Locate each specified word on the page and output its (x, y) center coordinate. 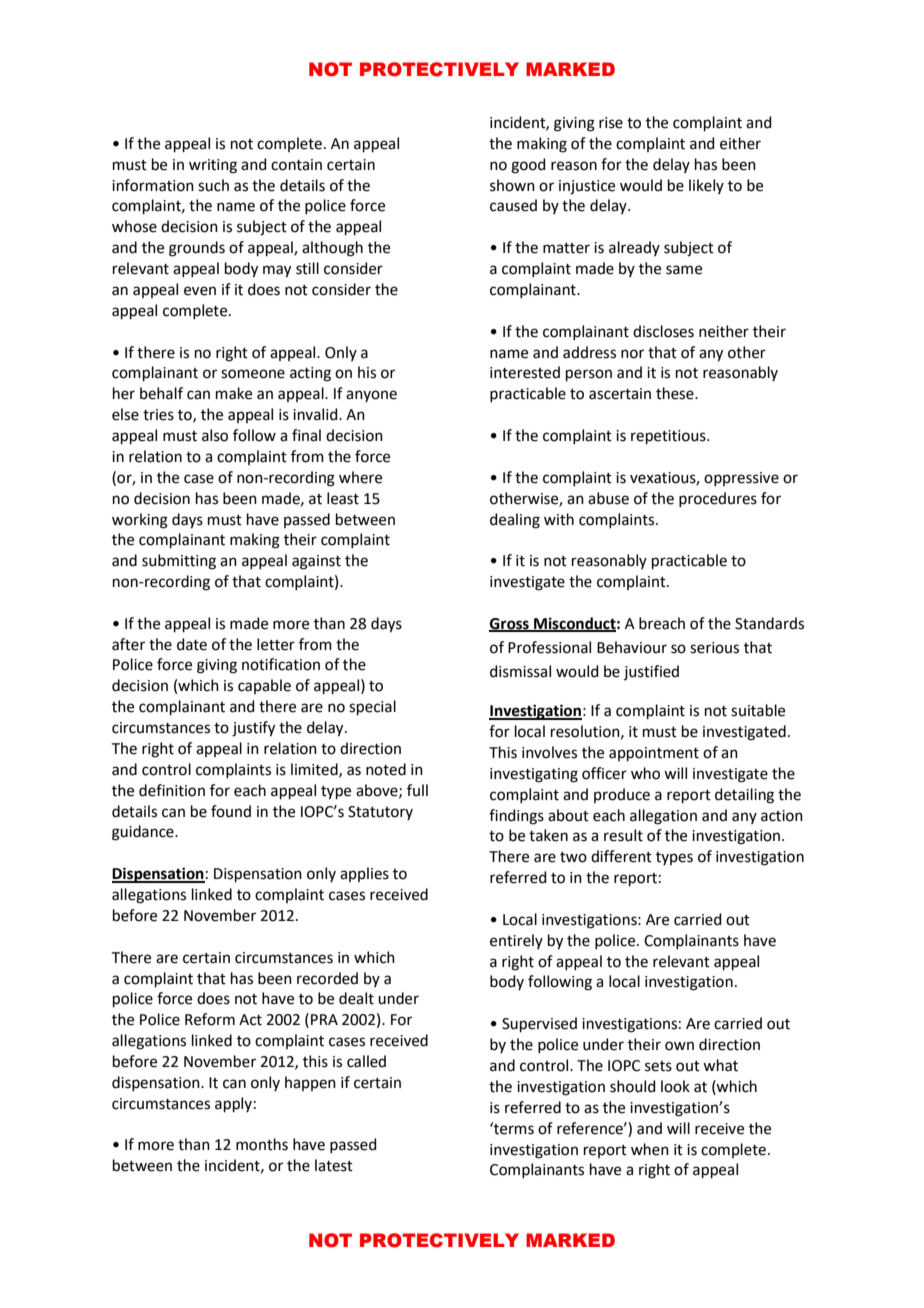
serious (714, 648)
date (192, 644)
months (262, 1144)
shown (512, 185)
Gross (510, 625)
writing (213, 166)
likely (706, 186)
